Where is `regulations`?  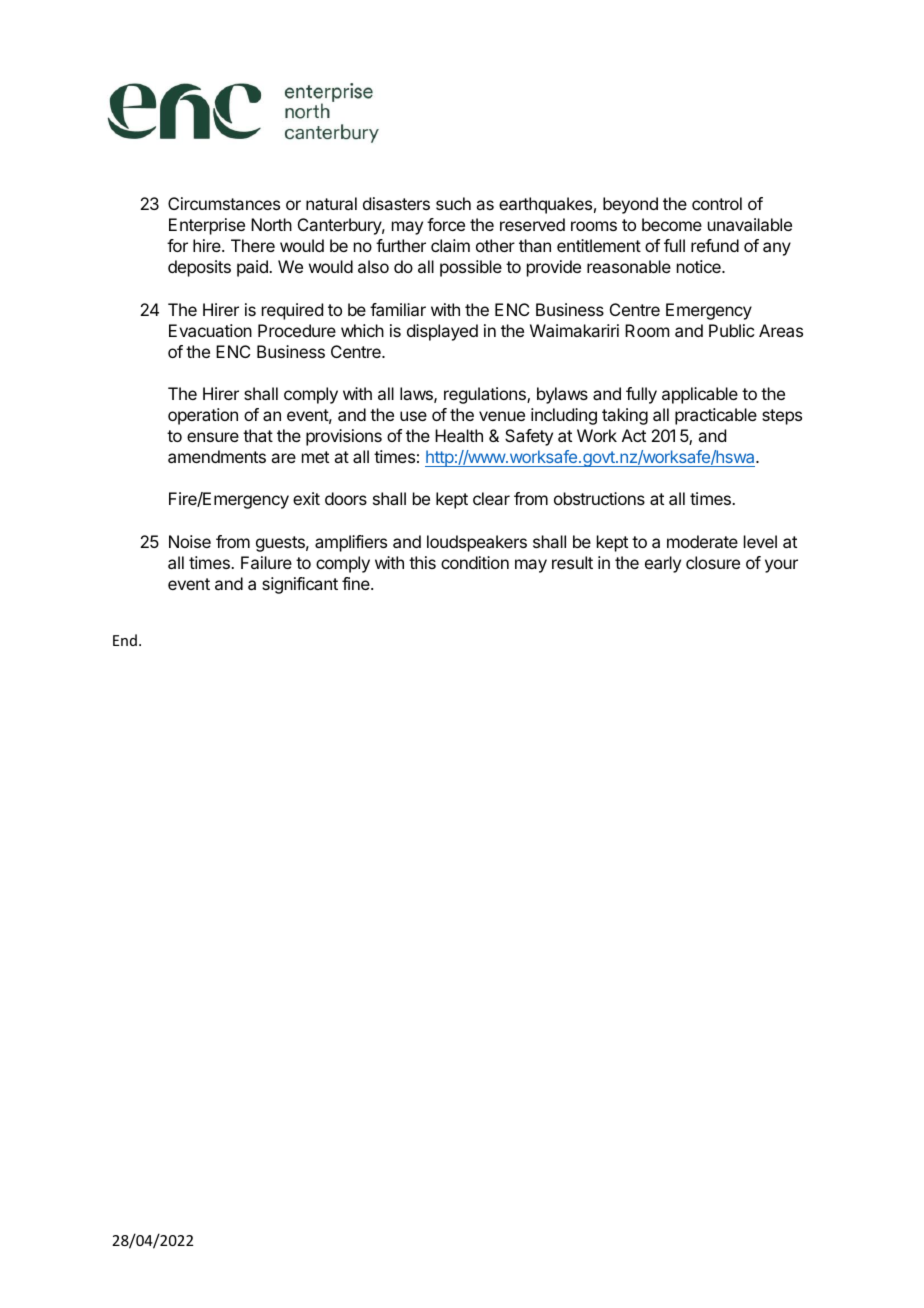
regulations is located at coordinates (486, 395).
